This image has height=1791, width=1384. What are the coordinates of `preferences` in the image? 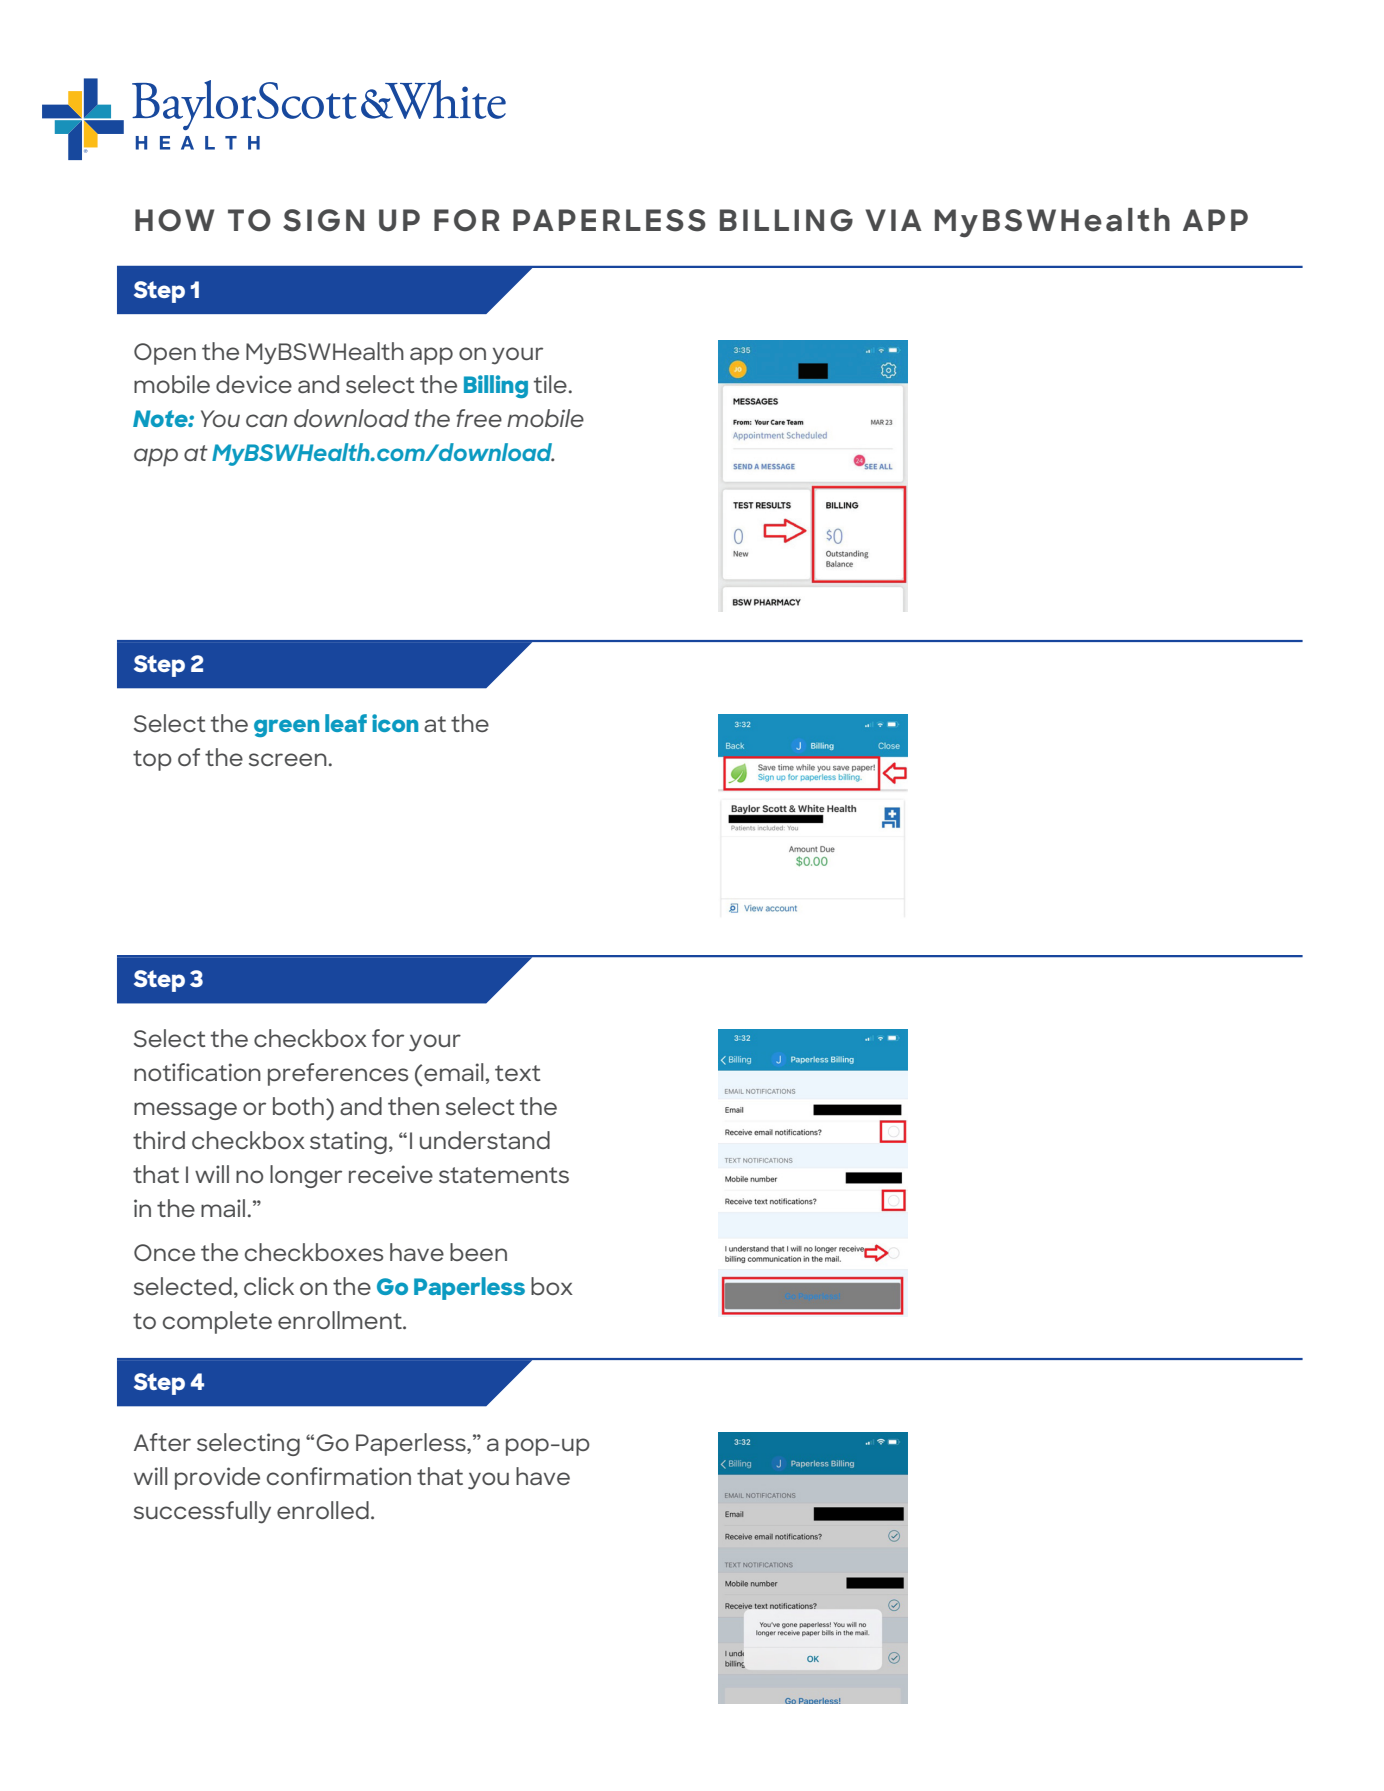 It's located at (338, 1074).
